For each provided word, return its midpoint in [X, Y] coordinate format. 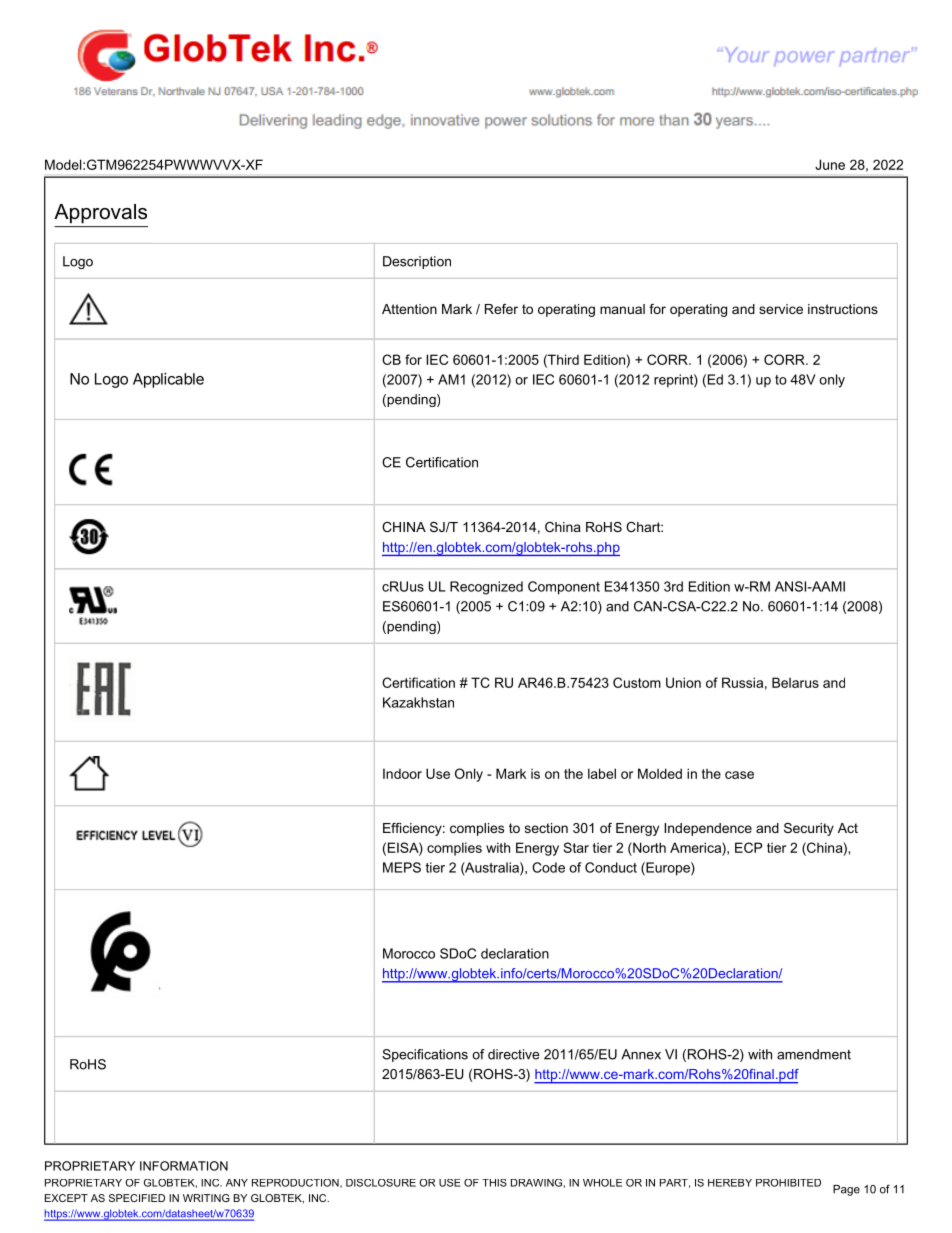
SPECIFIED [137, 1198]
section [546, 828]
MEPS [402, 867]
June [830, 164]
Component [564, 588]
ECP [748, 847]
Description [417, 262]
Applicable [168, 380]
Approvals [100, 213]
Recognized [486, 588]
